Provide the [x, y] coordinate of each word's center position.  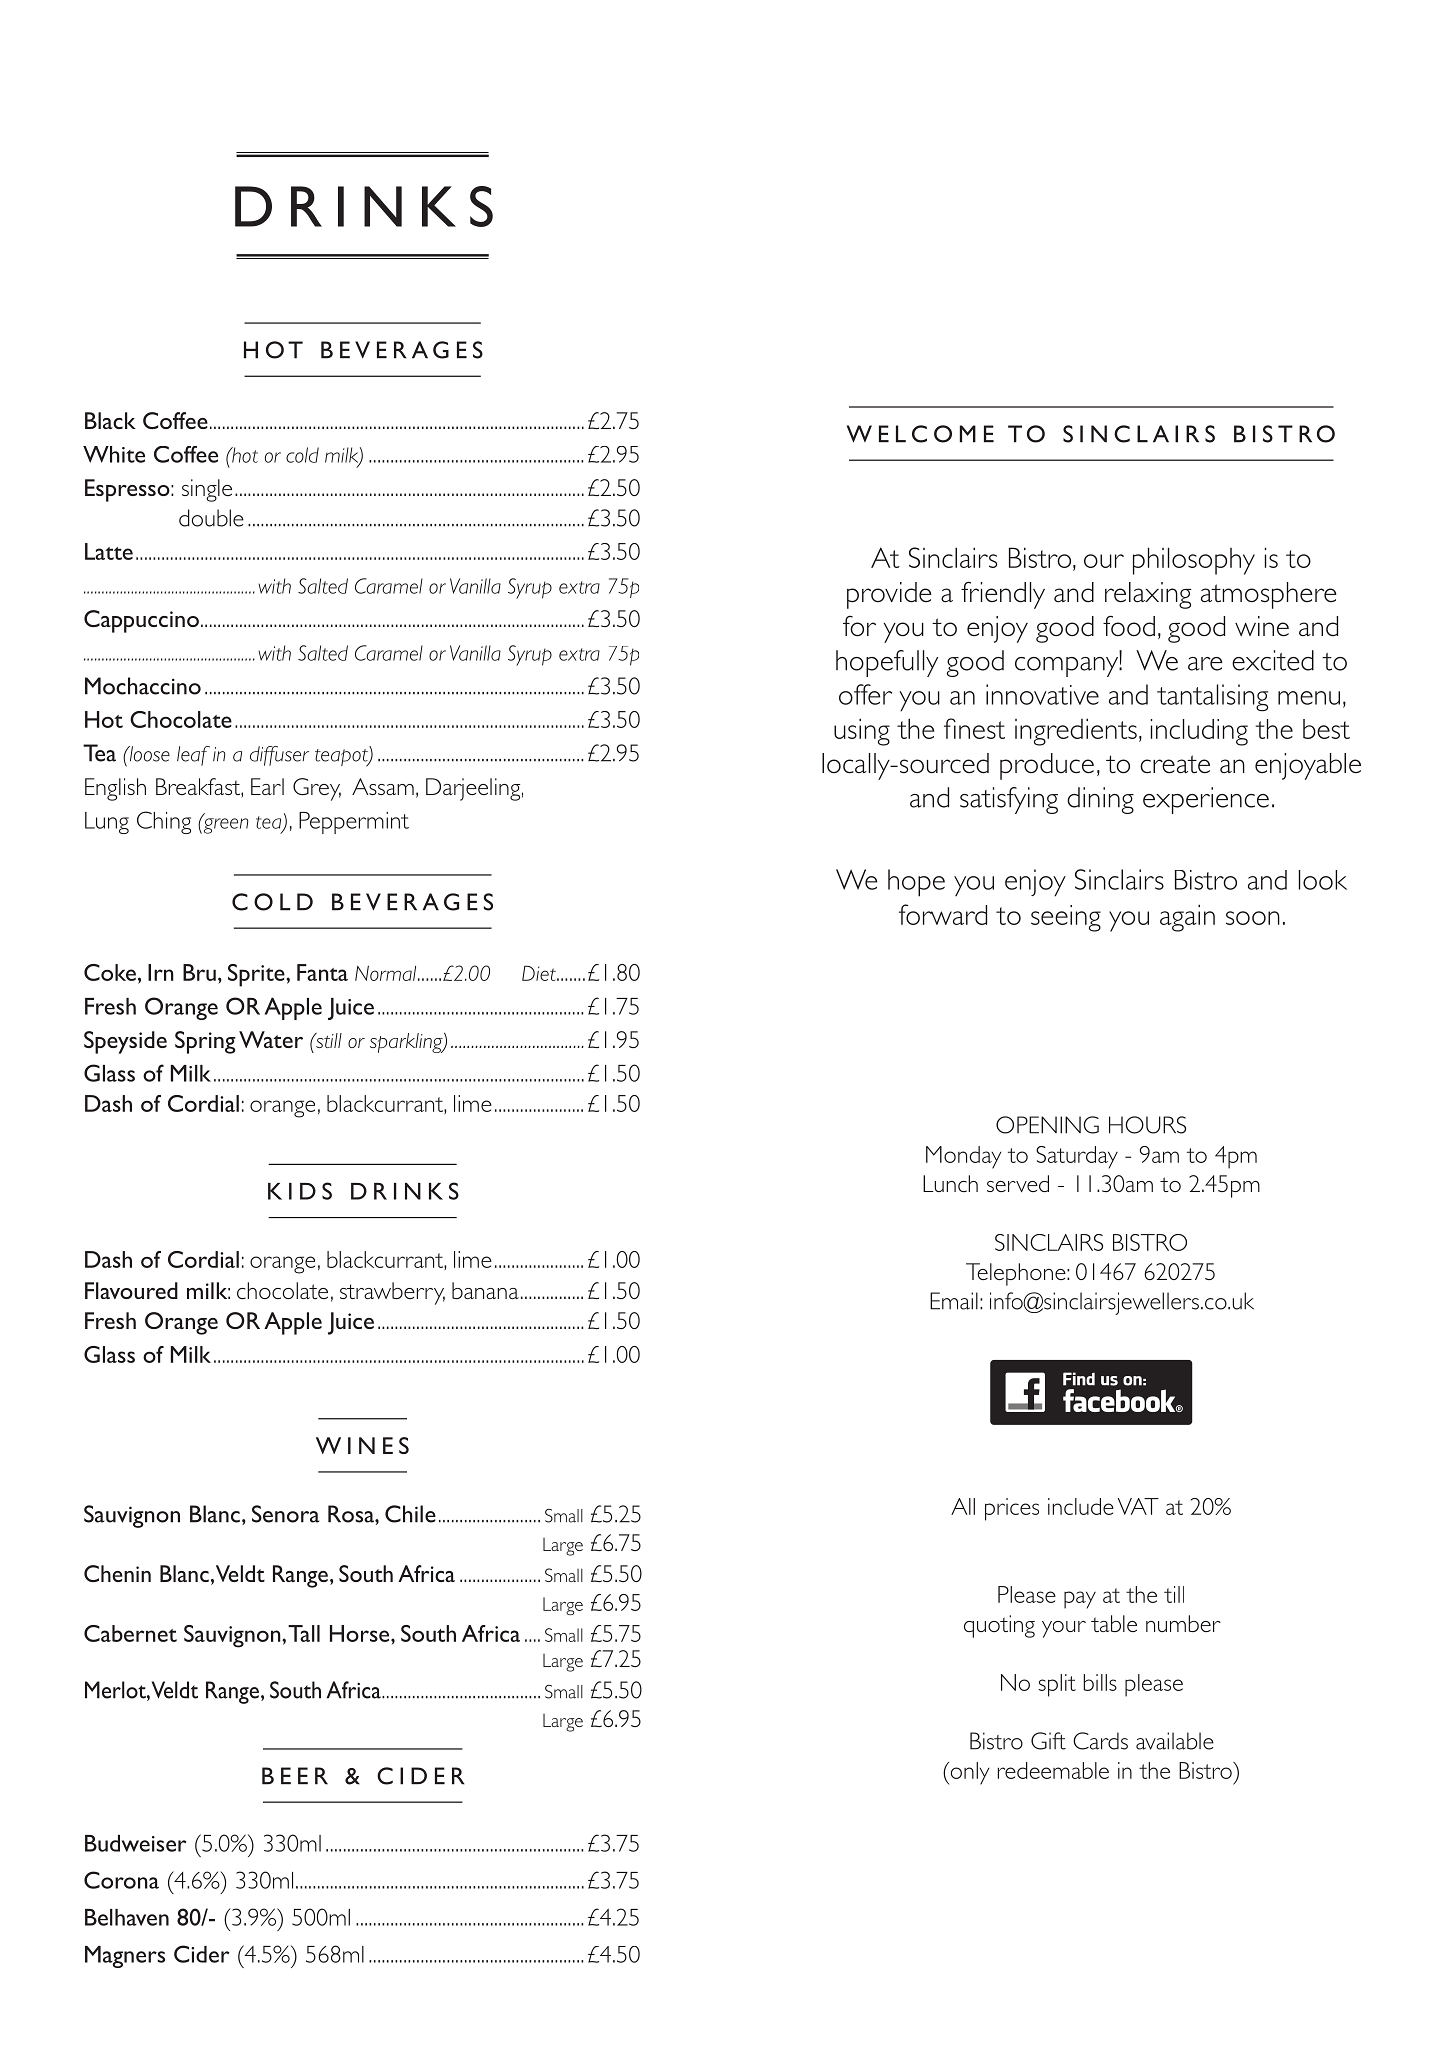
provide [889, 595]
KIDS [300, 1191]
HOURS [1147, 1125]
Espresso [128, 490]
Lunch [950, 1183]
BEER [295, 1776]
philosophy [1194, 561]
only [968, 1773]
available [1175, 1741]
